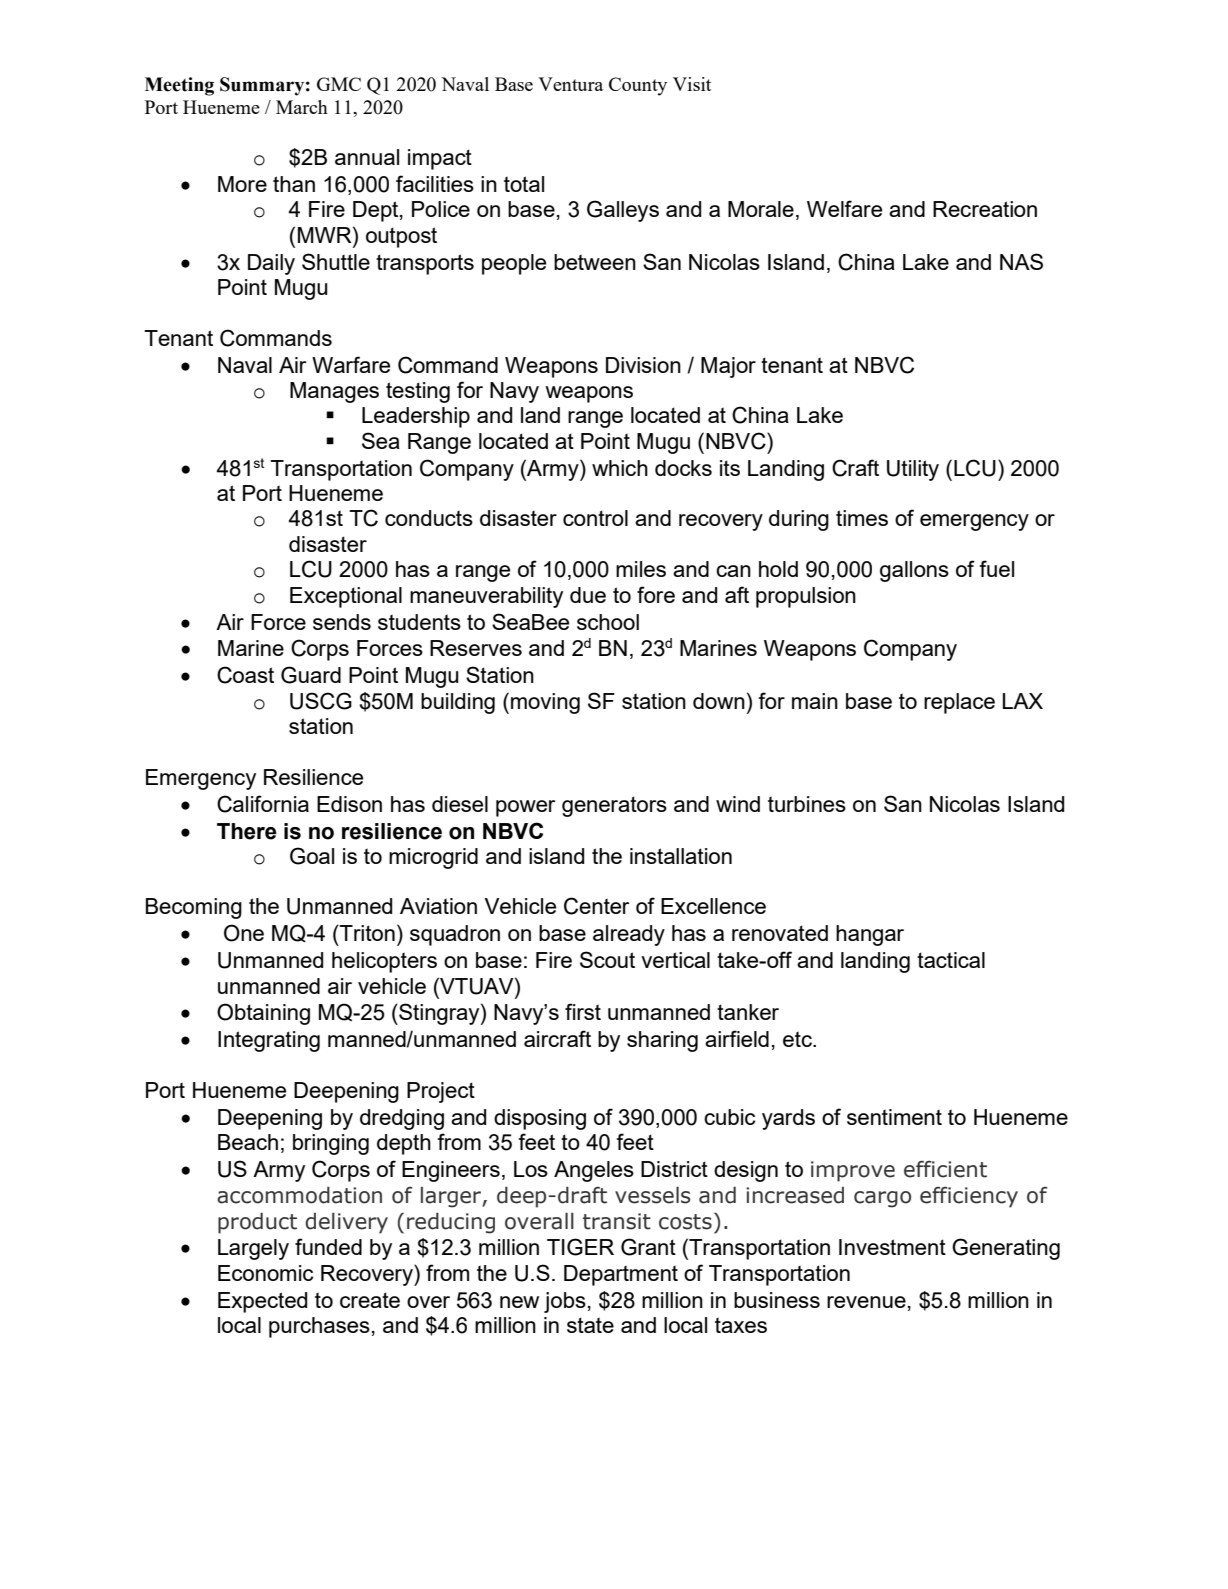 The width and height of the image is (1228, 1589). Describe the element at coordinates (866, 1302) in the image. I see `revenue` at that location.
